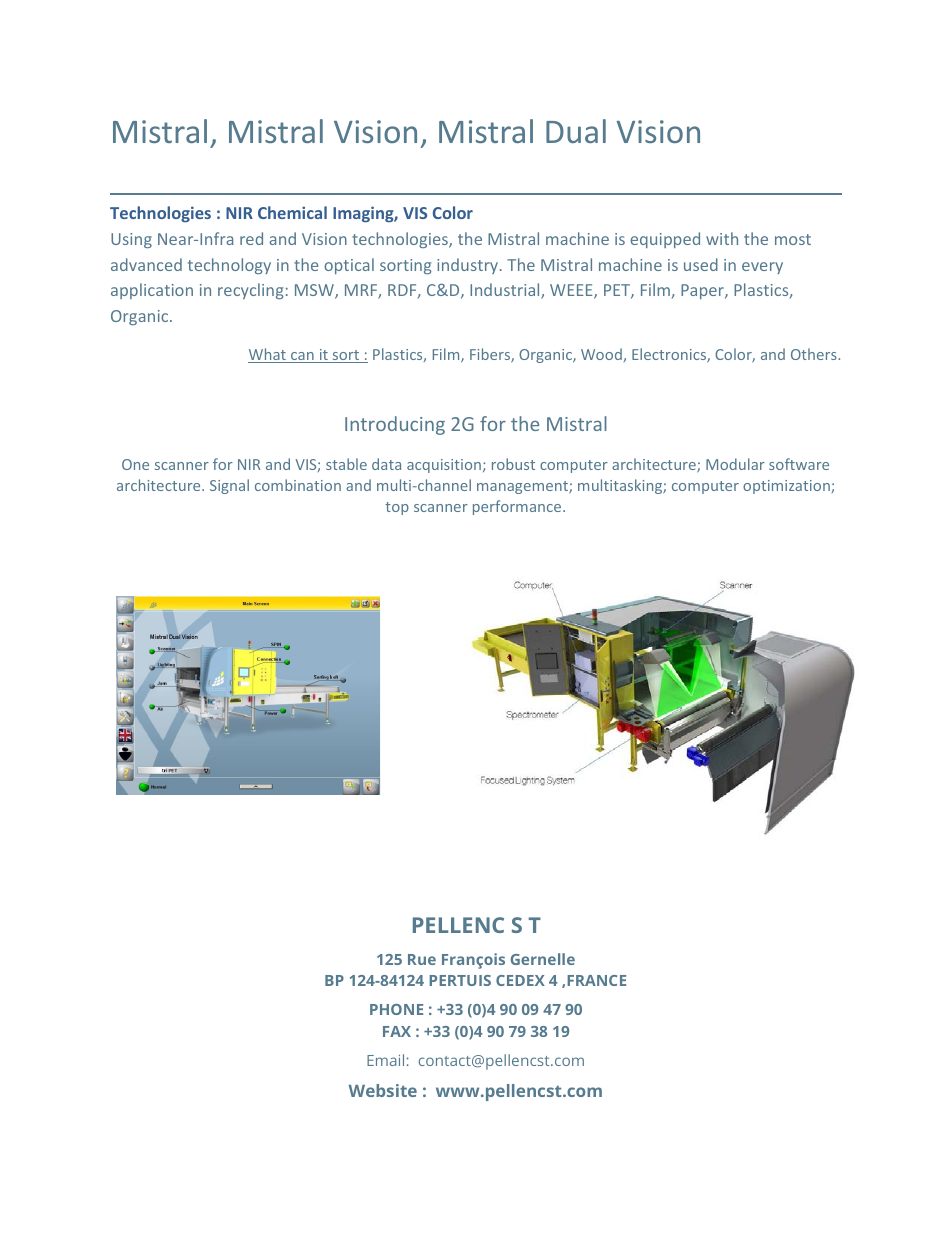  Describe the element at coordinates (396, 1009) in the screenshot. I see `PHONE` at that location.
